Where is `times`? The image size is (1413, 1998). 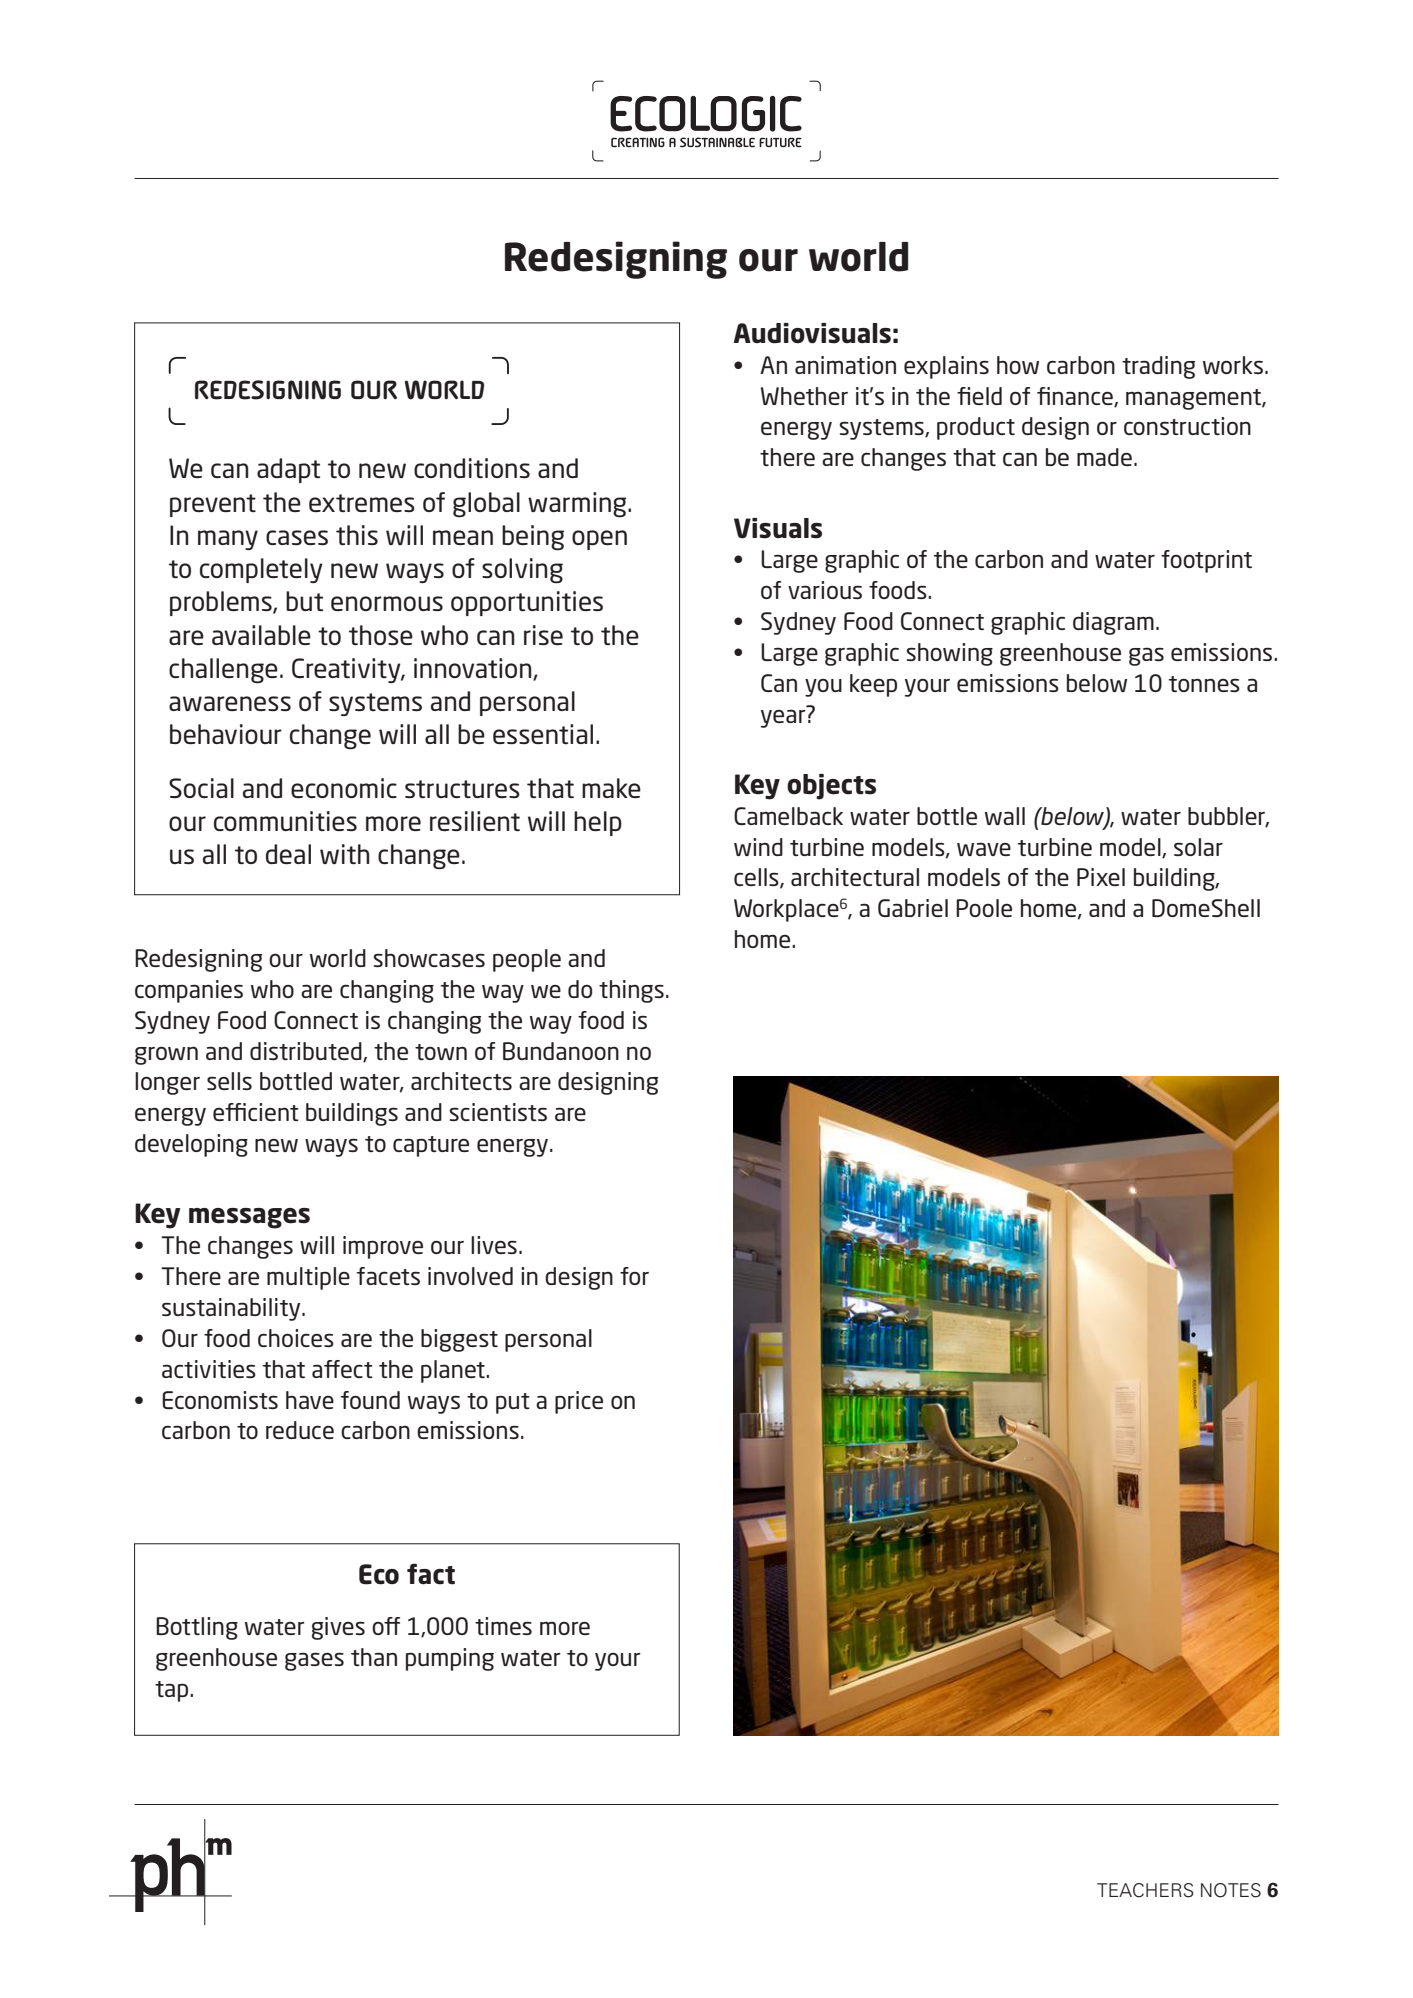 times is located at coordinates (503, 1626).
